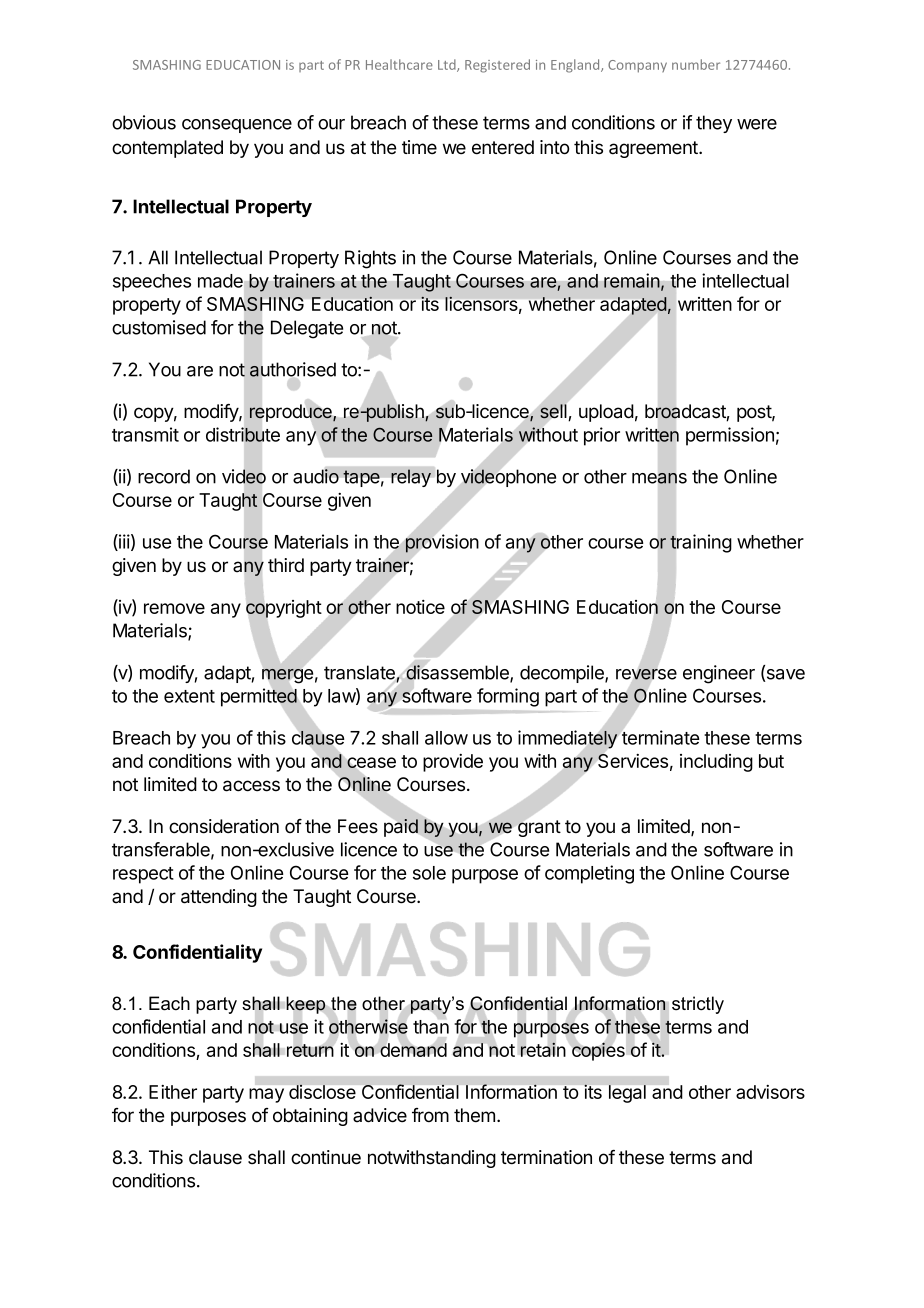 Image resolution: width=924 pixels, height=1308 pixels. Describe the element at coordinates (266, 1095) in the screenshot. I see `may` at that location.
